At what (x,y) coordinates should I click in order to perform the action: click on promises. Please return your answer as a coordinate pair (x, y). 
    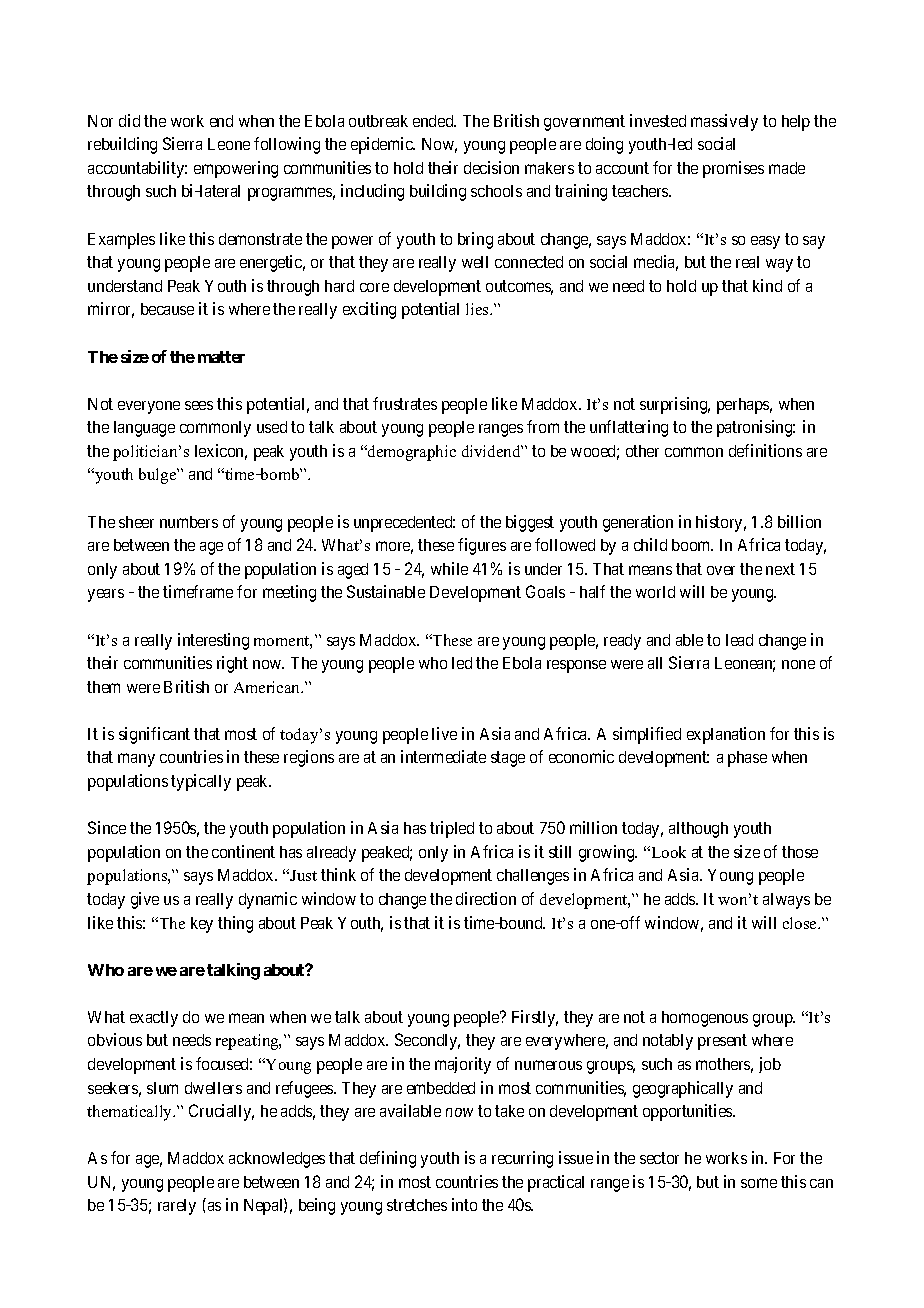
    Looking at the image, I should click on (733, 169).
